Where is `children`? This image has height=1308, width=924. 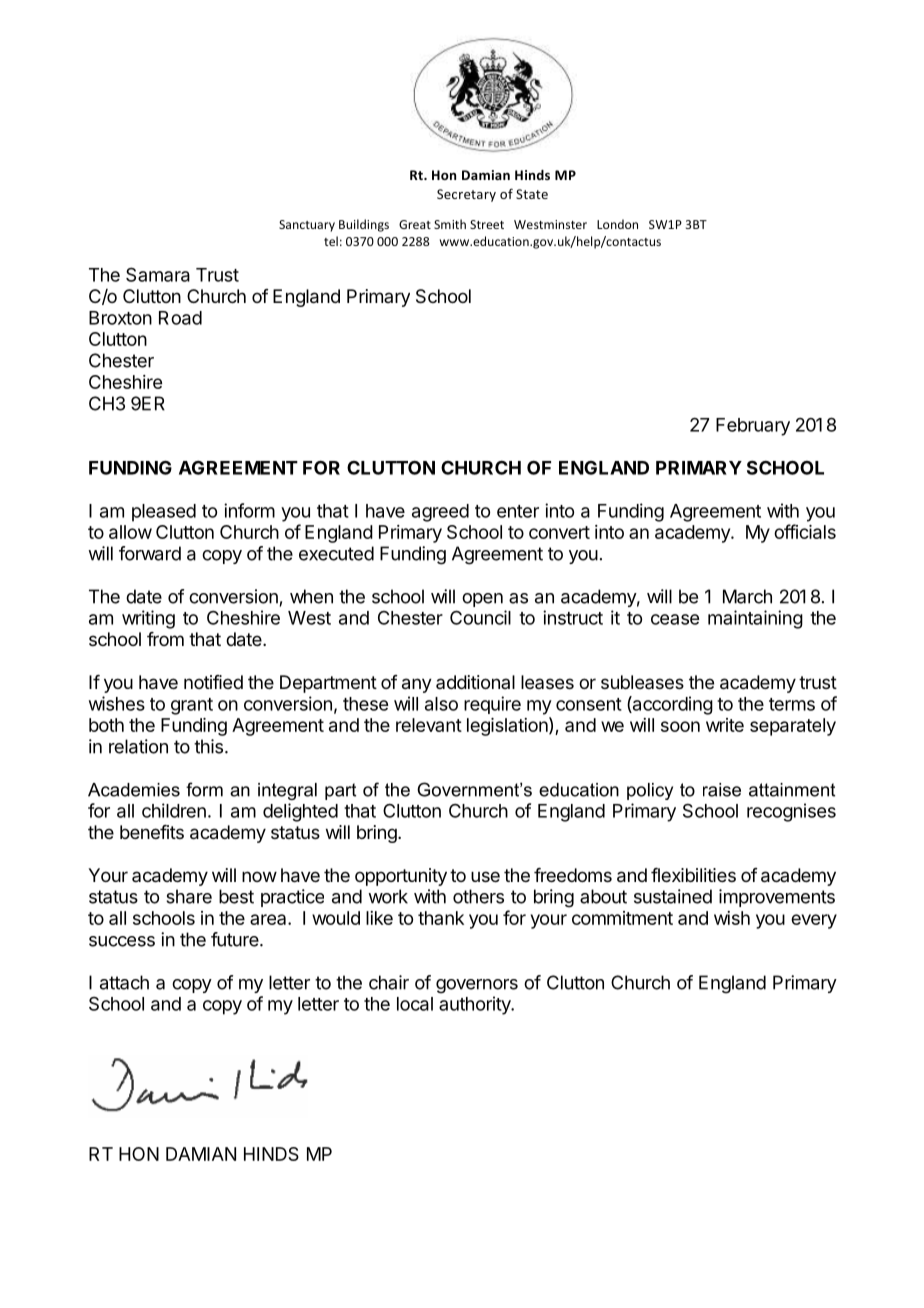 children is located at coordinates (174, 810).
